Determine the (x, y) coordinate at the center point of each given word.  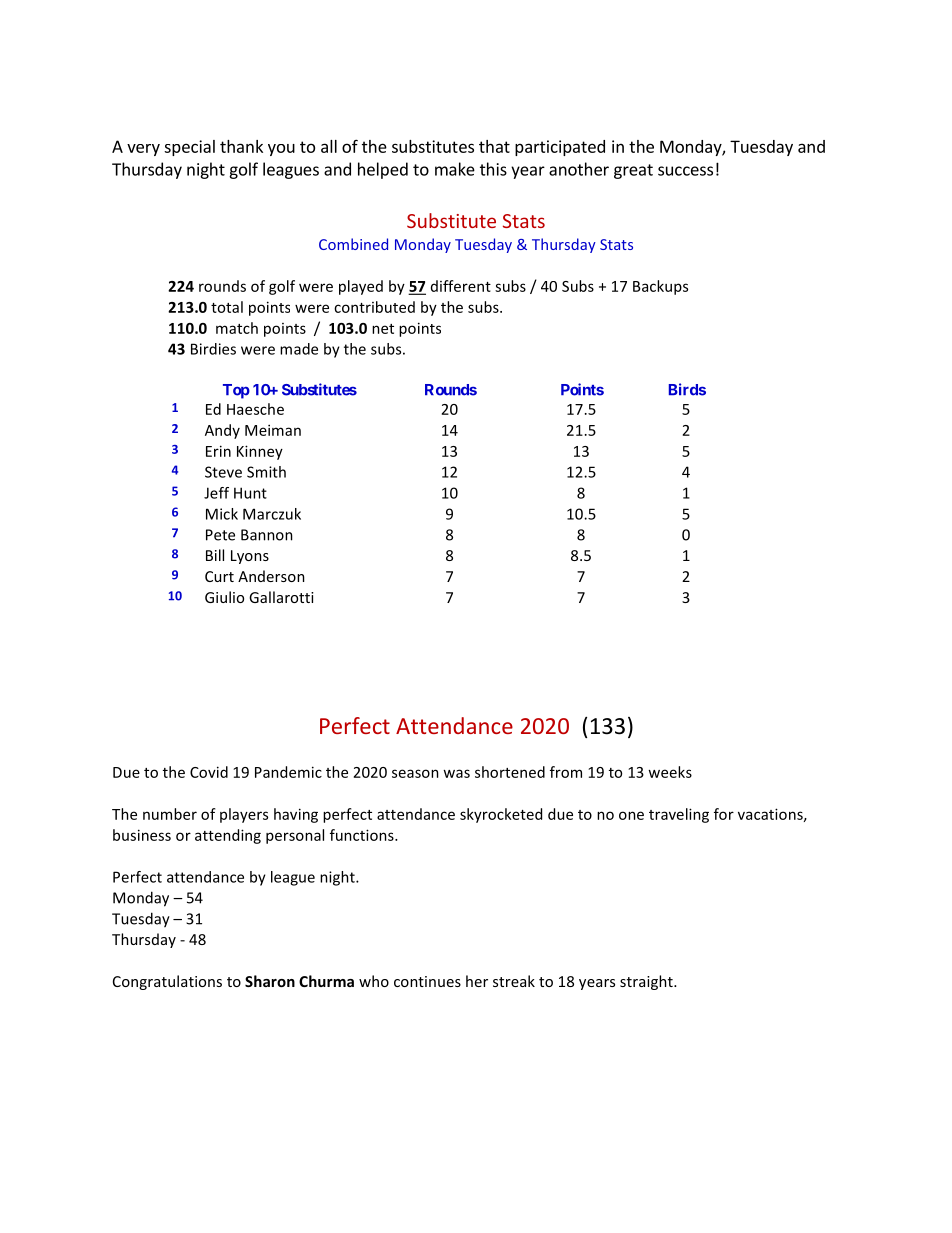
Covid (209, 772)
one (631, 815)
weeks (670, 772)
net (383, 329)
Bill (215, 555)
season (415, 773)
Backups (660, 287)
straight (647, 982)
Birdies (213, 349)
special (189, 148)
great (633, 171)
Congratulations (167, 982)
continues (427, 981)
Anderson (271, 576)
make (455, 169)
